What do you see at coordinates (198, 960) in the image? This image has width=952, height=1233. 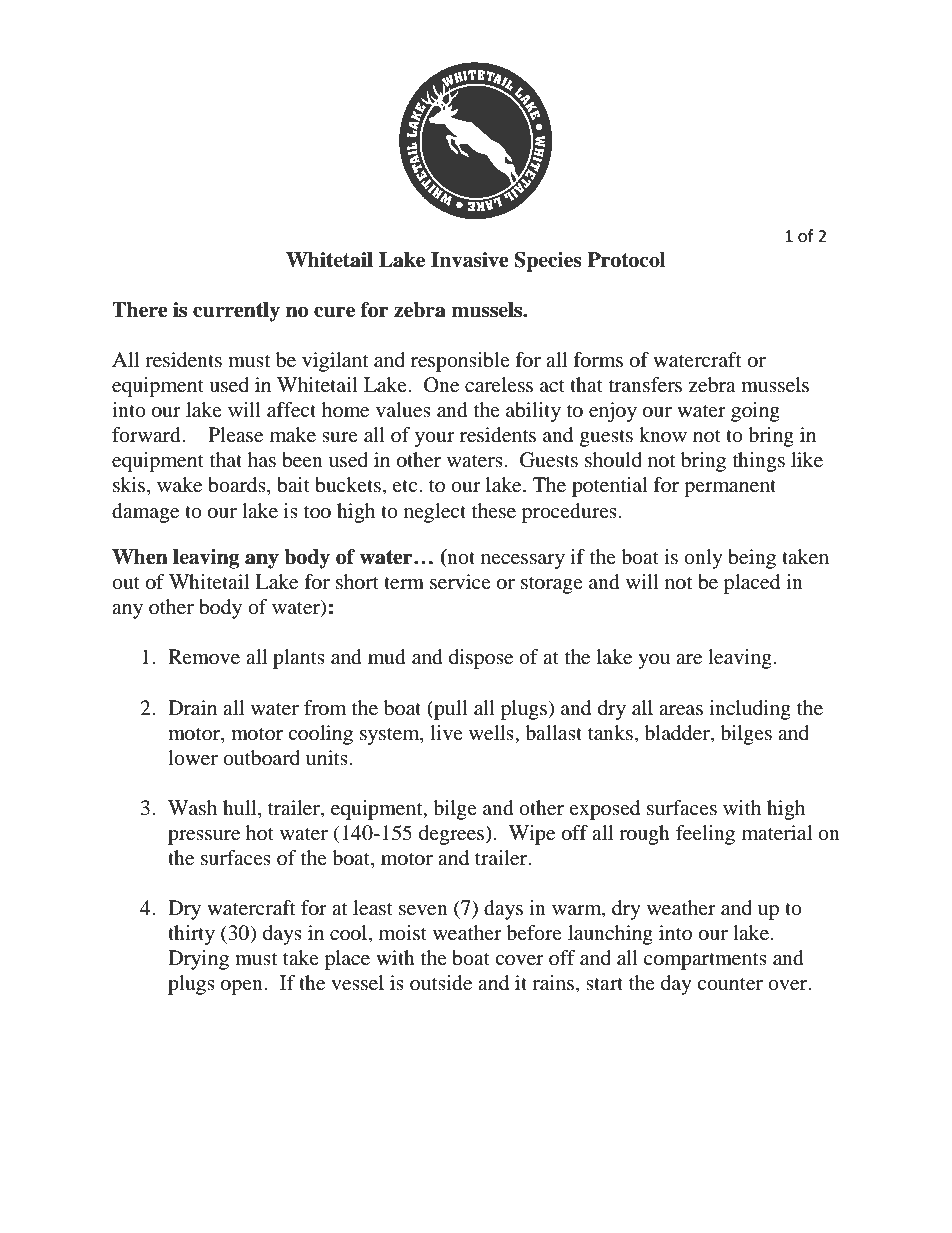 I see `Drying` at bounding box center [198, 960].
